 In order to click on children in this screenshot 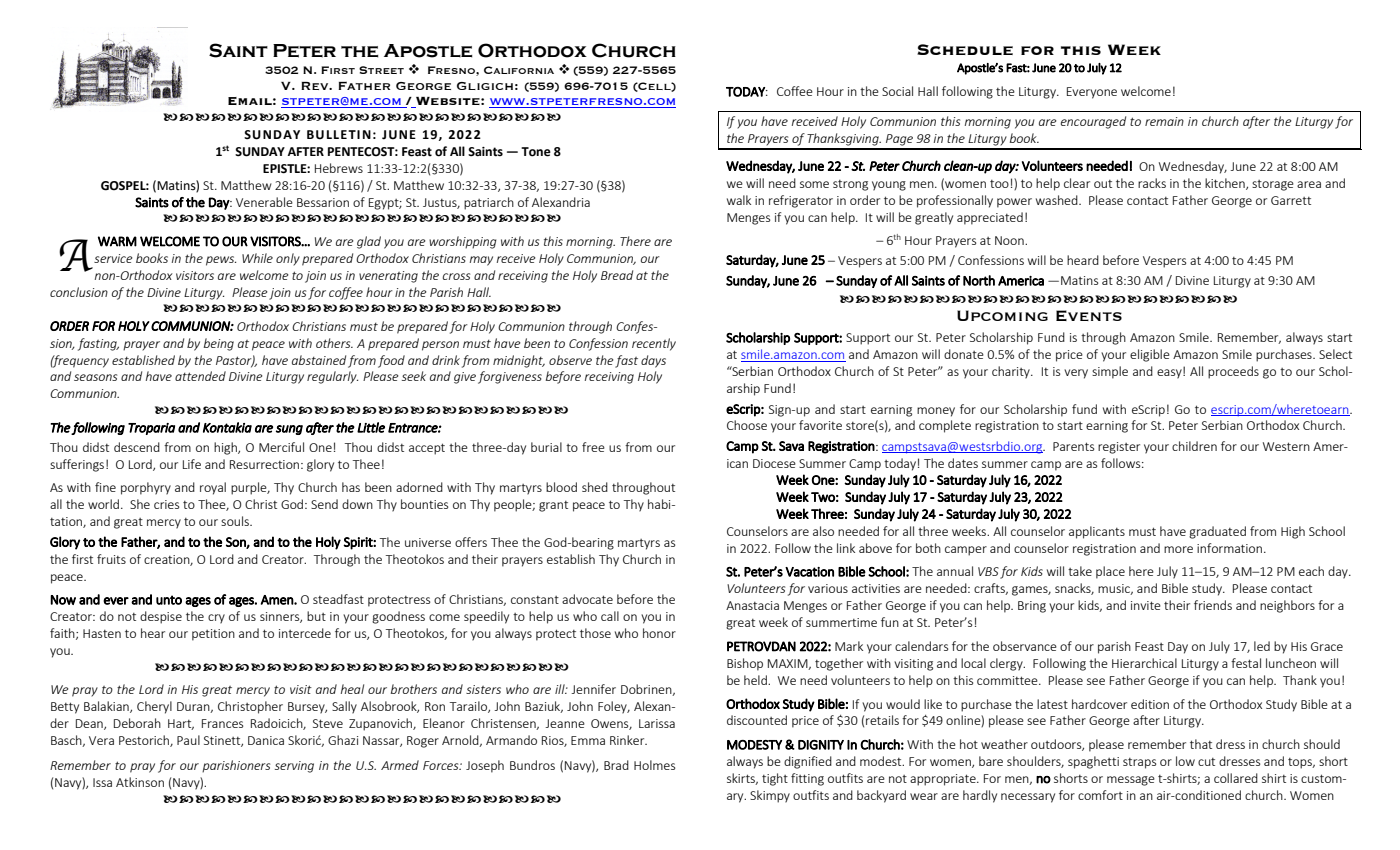, I will do `click(1194, 446)`.
